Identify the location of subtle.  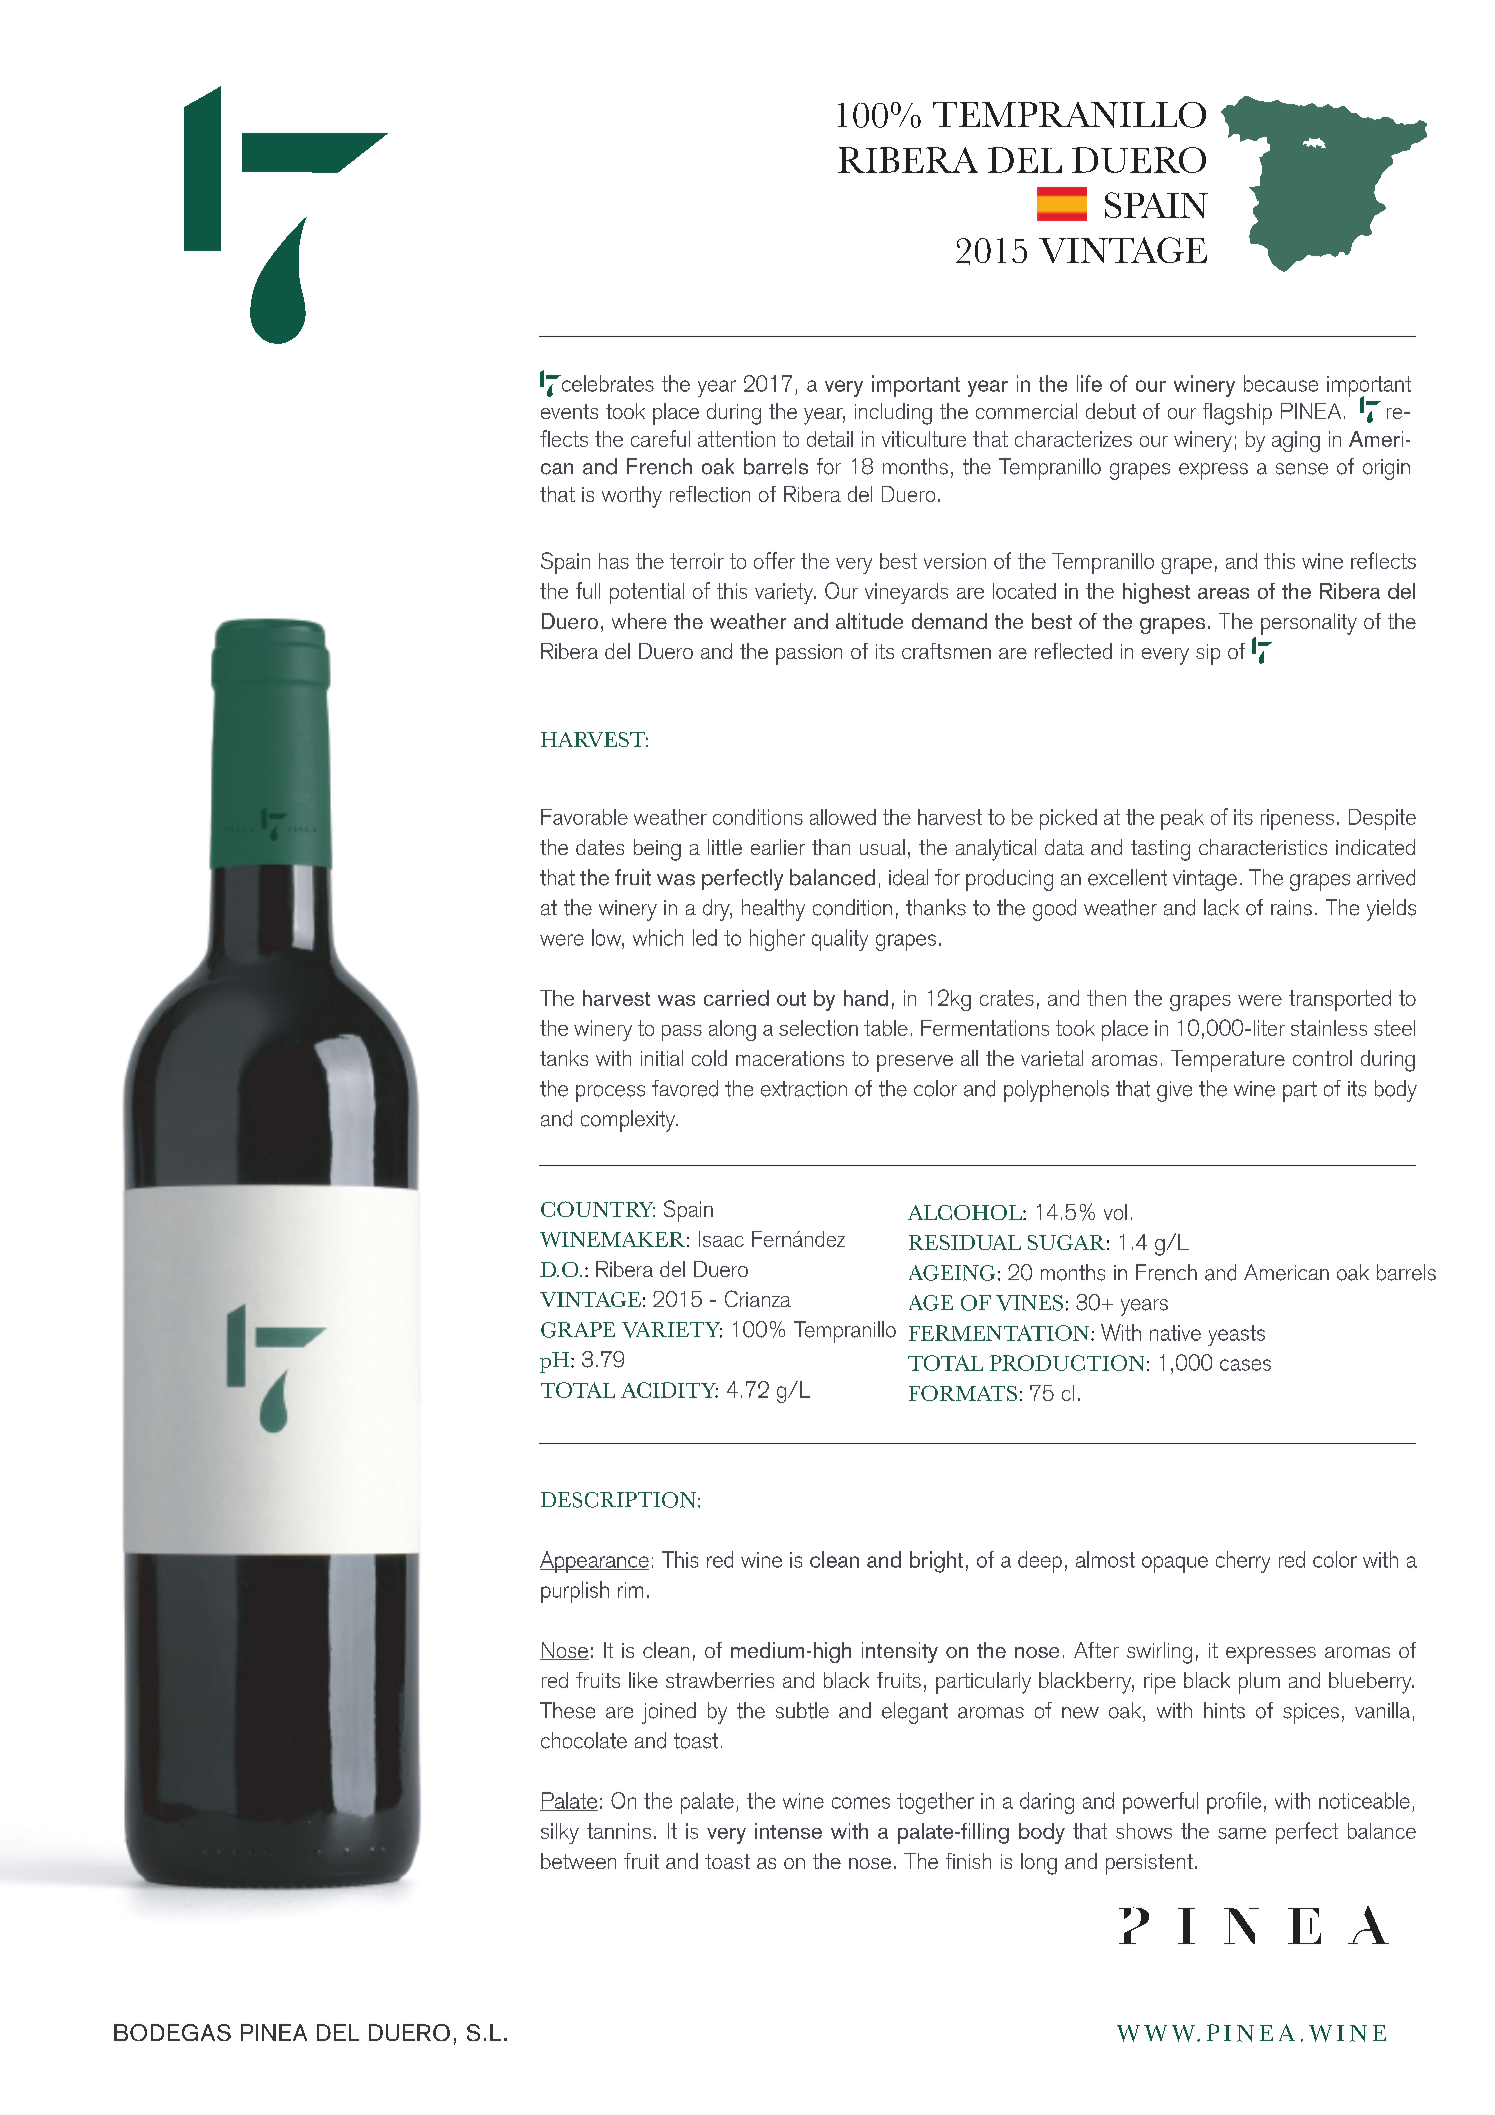
(802, 1710).
